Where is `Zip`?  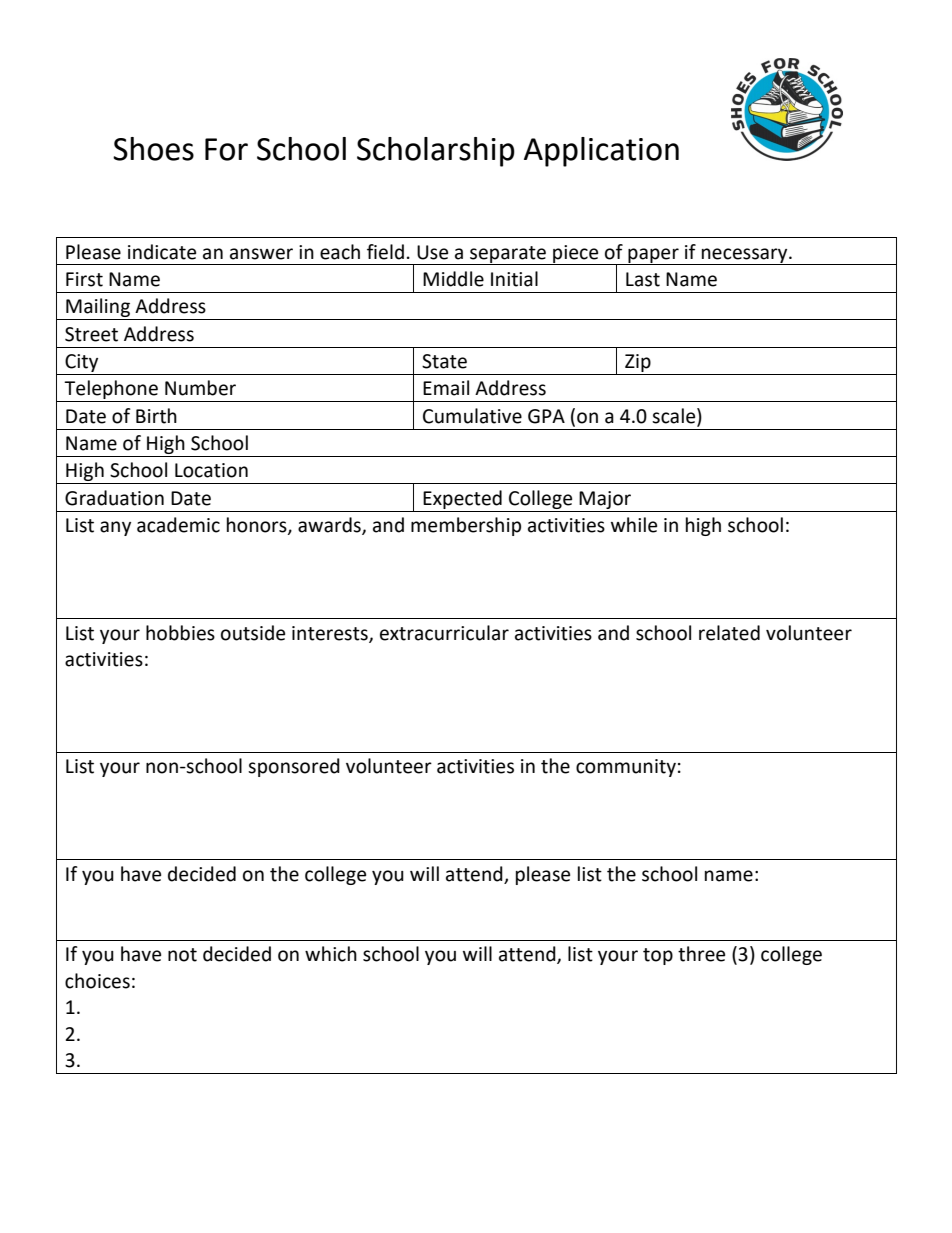 Zip is located at coordinates (638, 363).
